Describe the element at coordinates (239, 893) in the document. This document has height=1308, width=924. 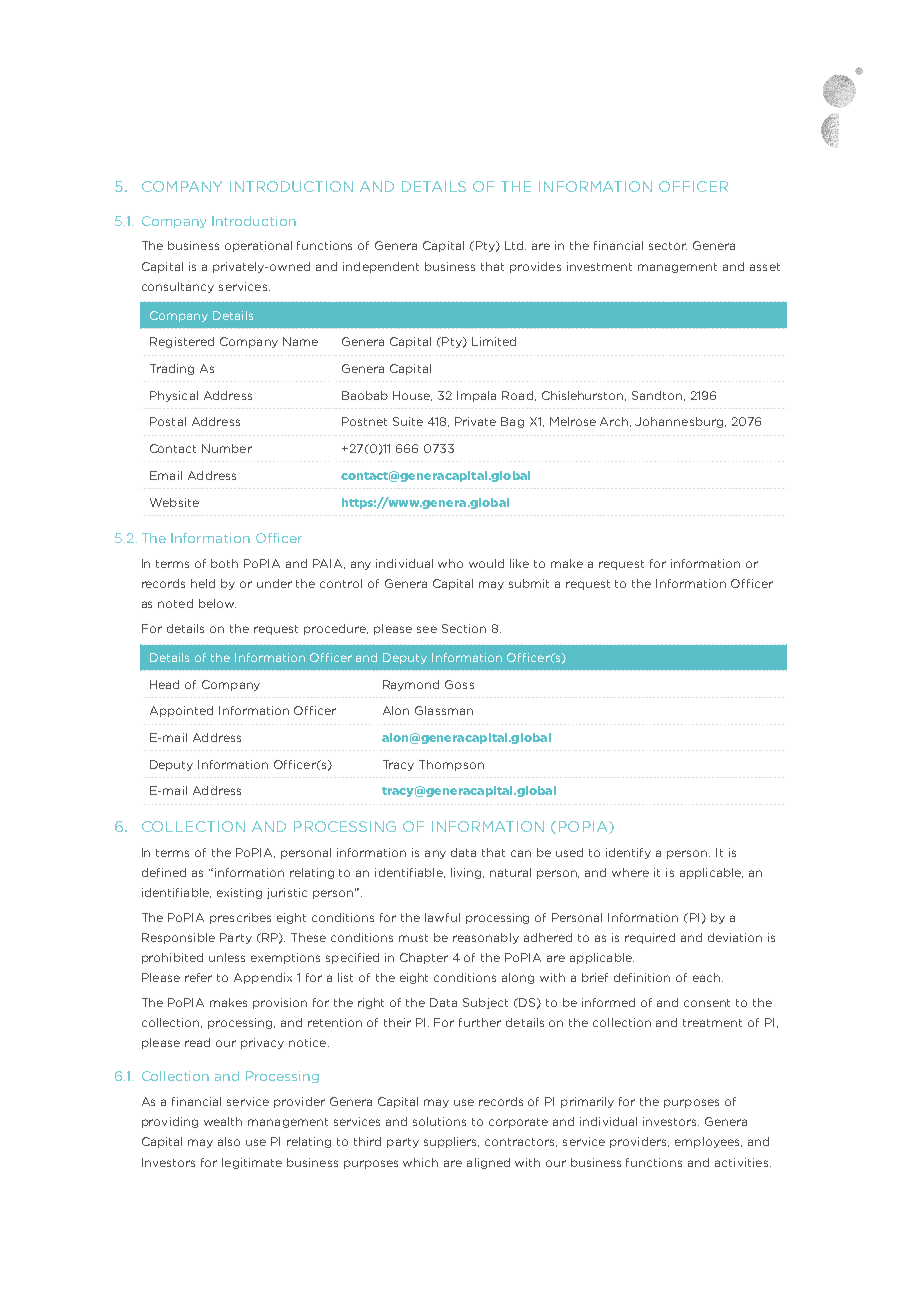
I see `existing` at that location.
